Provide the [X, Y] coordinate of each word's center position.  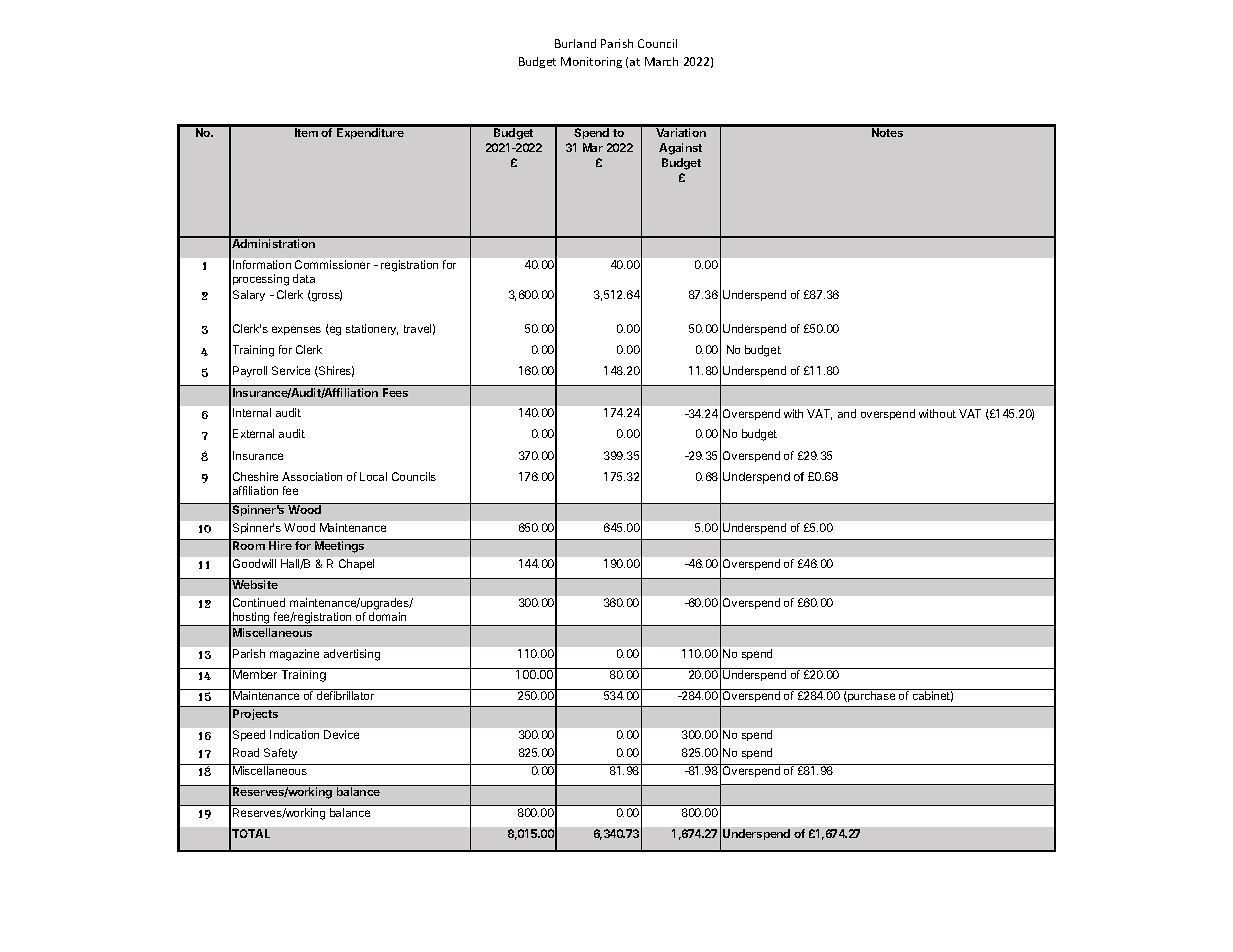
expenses [296, 330]
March [661, 61]
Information [262, 264]
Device [341, 734]
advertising [352, 655]
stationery [372, 329]
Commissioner [332, 264]
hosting [251, 619]
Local [373, 476]
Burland [575, 43]
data [304, 278]
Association [312, 476]
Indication [294, 734]
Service [291, 370]
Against [680, 149]
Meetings [339, 547]
